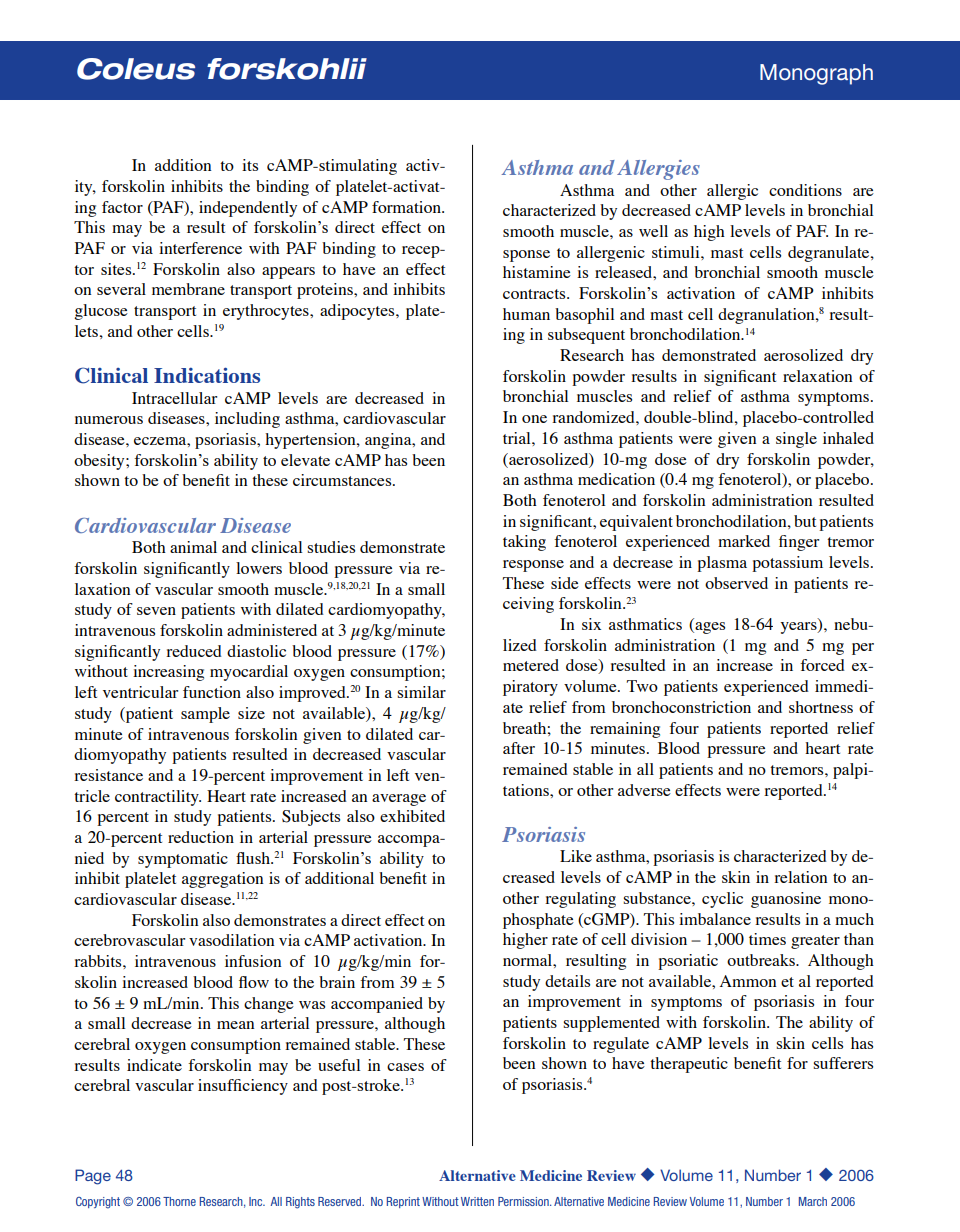  I want to click on shortness, so click(821, 707).
